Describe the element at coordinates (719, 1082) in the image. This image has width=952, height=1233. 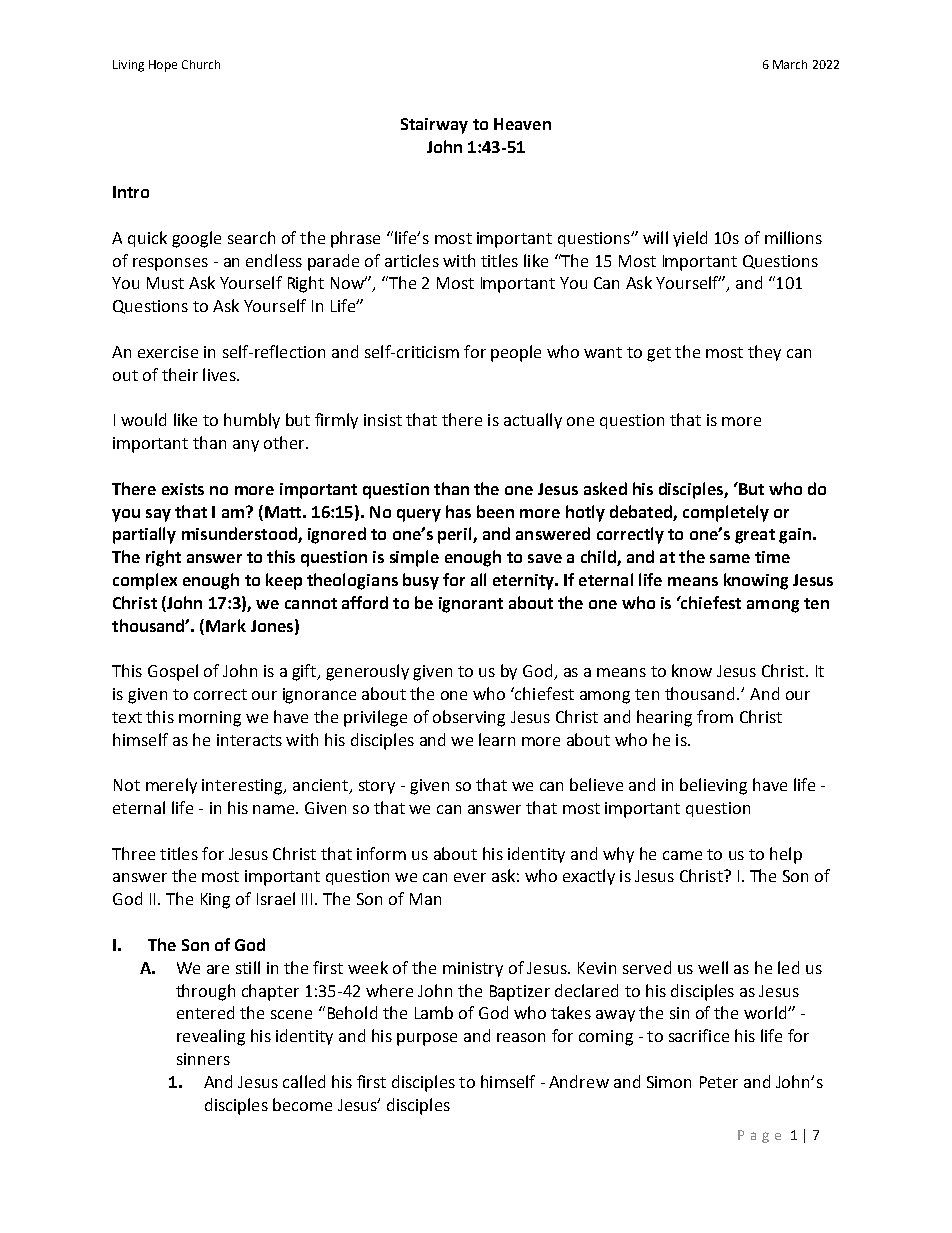
I see `Peter` at that location.
